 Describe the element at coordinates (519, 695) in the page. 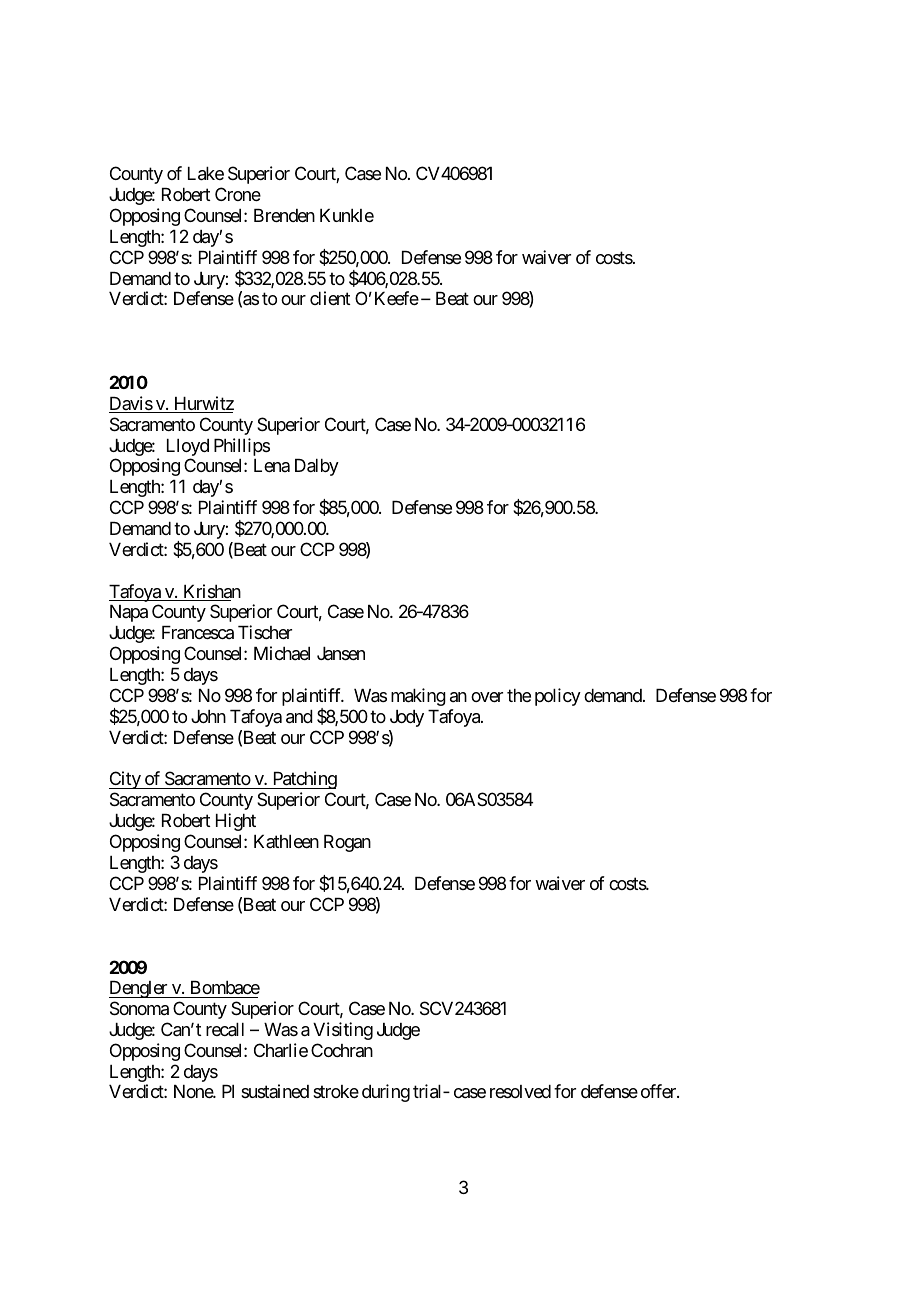

I see `the` at that location.
